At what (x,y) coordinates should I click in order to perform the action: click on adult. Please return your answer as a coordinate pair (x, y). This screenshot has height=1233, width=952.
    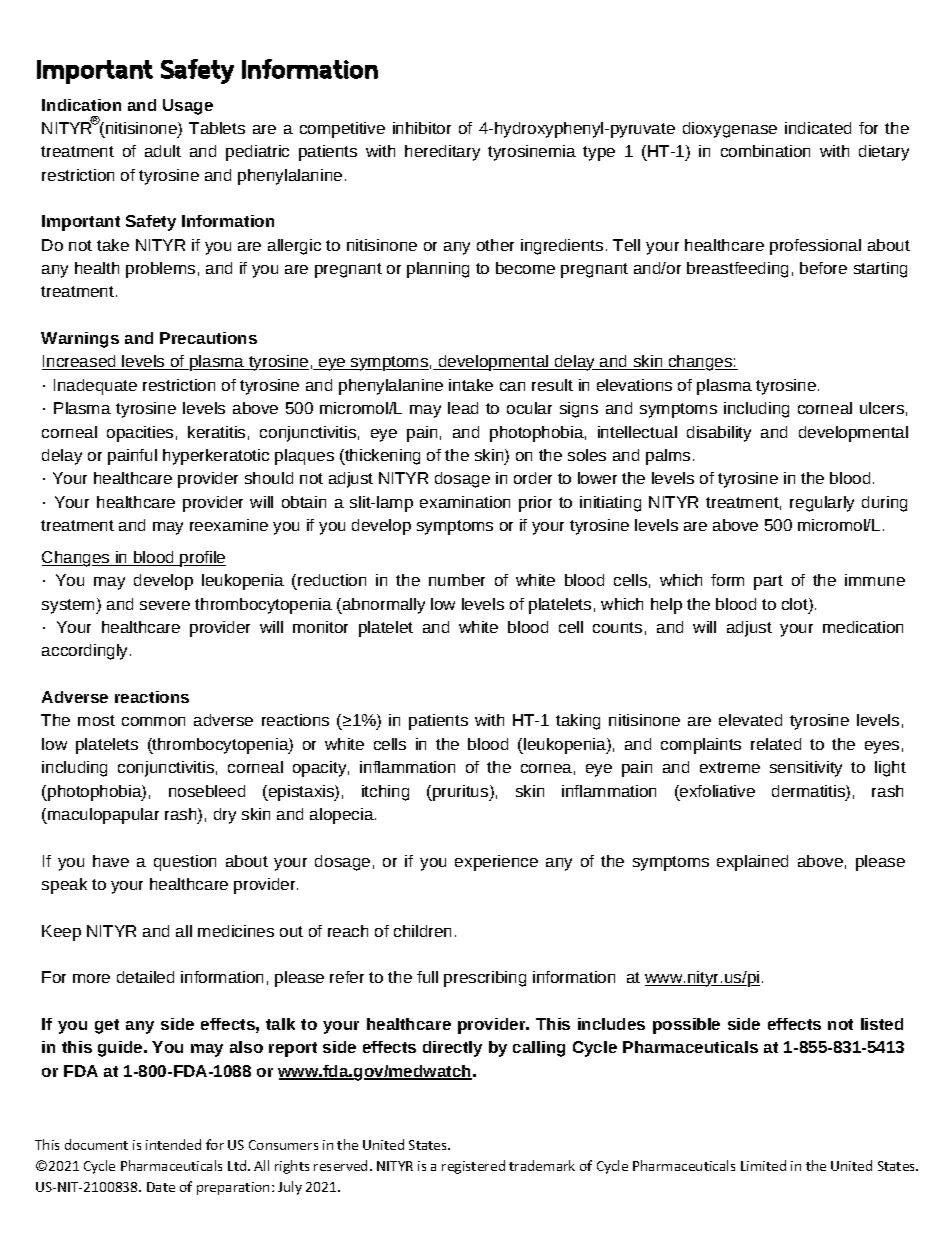
    Looking at the image, I should click on (163, 151).
